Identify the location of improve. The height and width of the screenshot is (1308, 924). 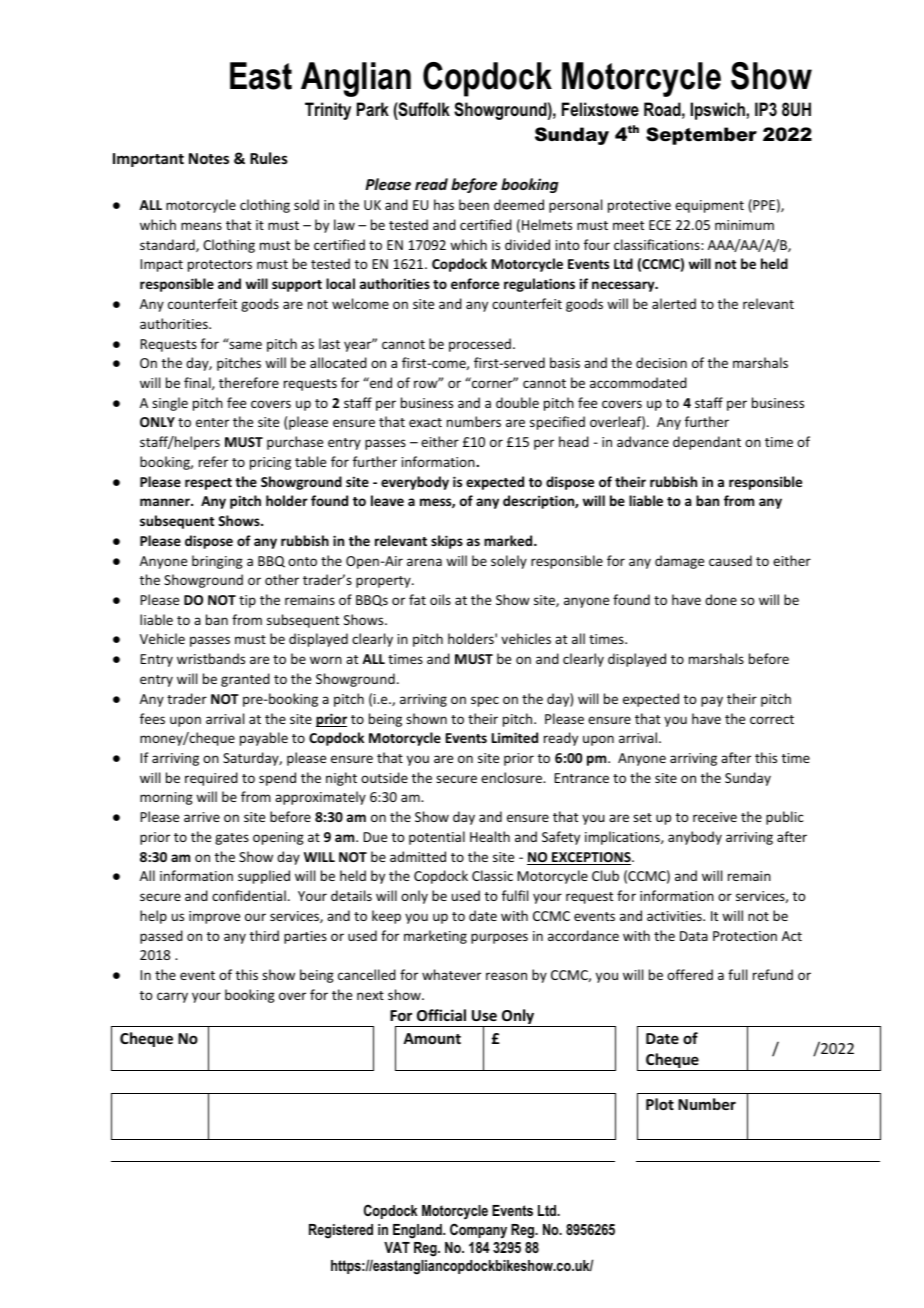
(214, 917).
